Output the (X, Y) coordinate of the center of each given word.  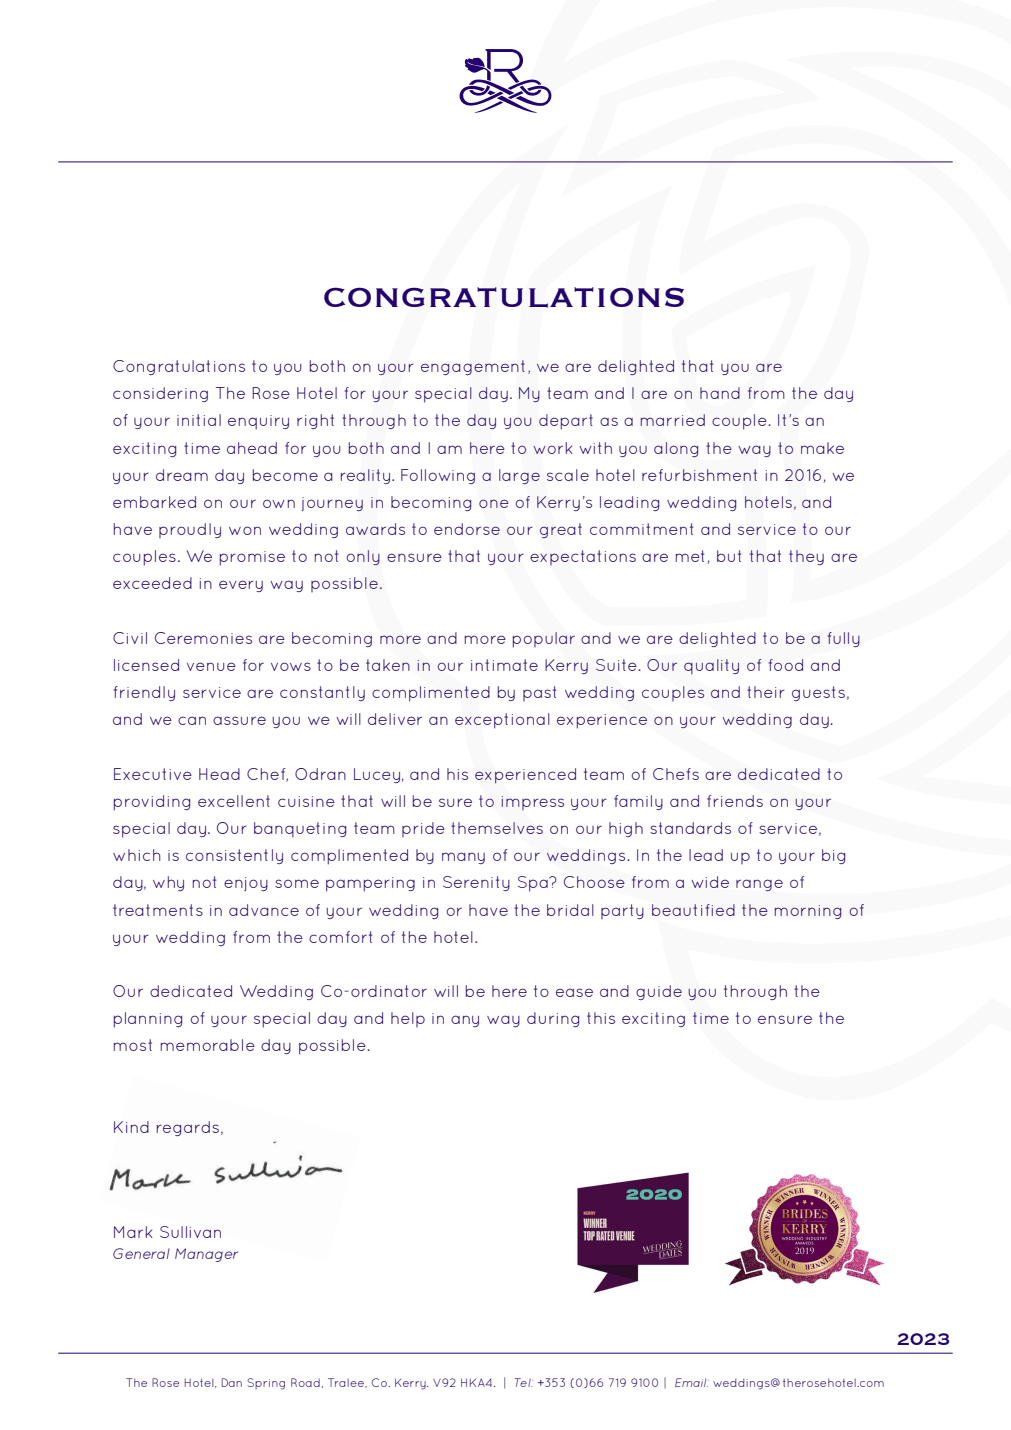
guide (659, 992)
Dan (232, 1382)
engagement (473, 367)
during (553, 1019)
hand (720, 393)
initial (199, 420)
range (759, 885)
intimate (504, 665)
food (785, 665)
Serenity (476, 883)
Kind (131, 1127)
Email (692, 1382)
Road (305, 1382)
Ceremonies (203, 638)
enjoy (246, 884)
